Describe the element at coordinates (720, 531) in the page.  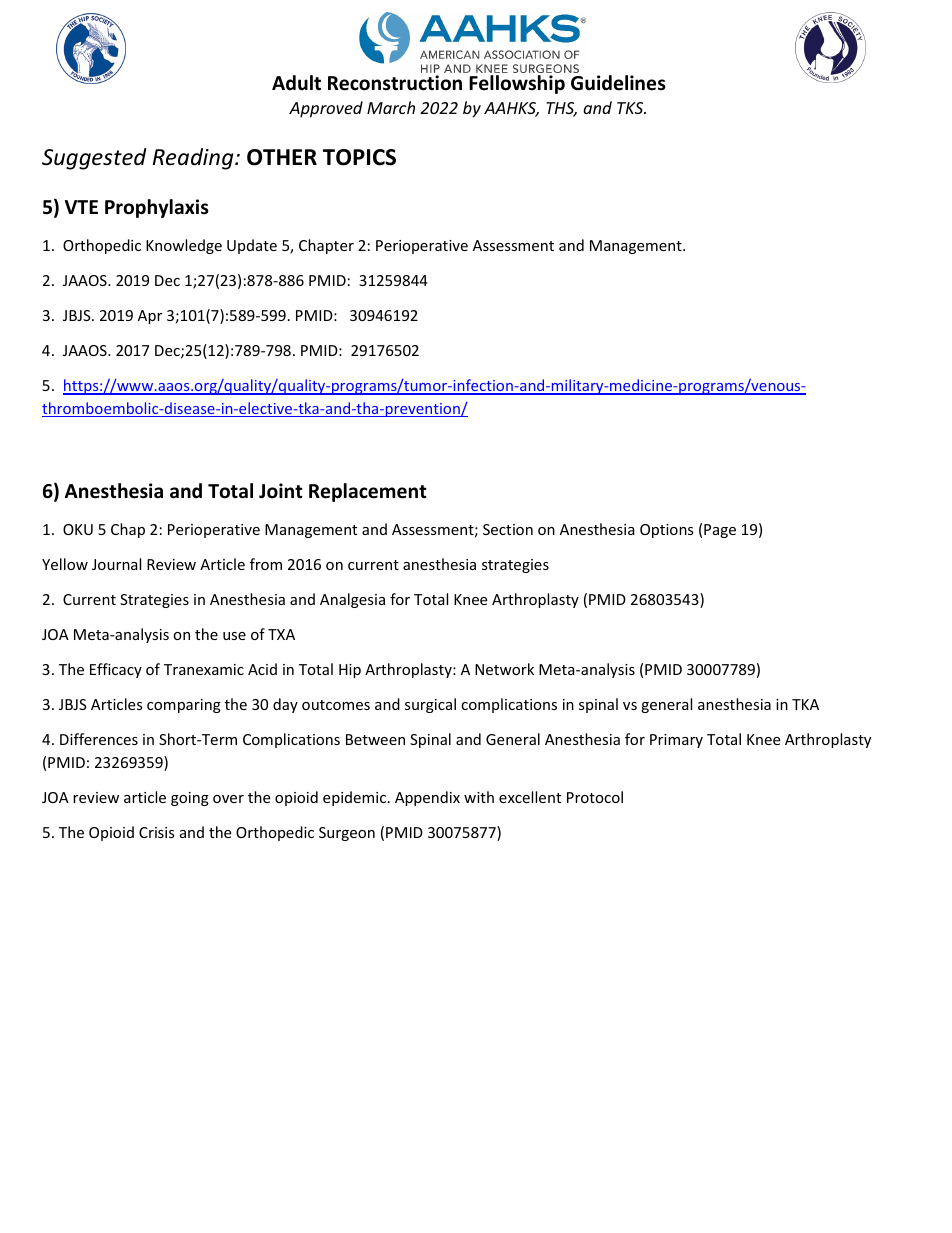
I see `Page` at that location.
